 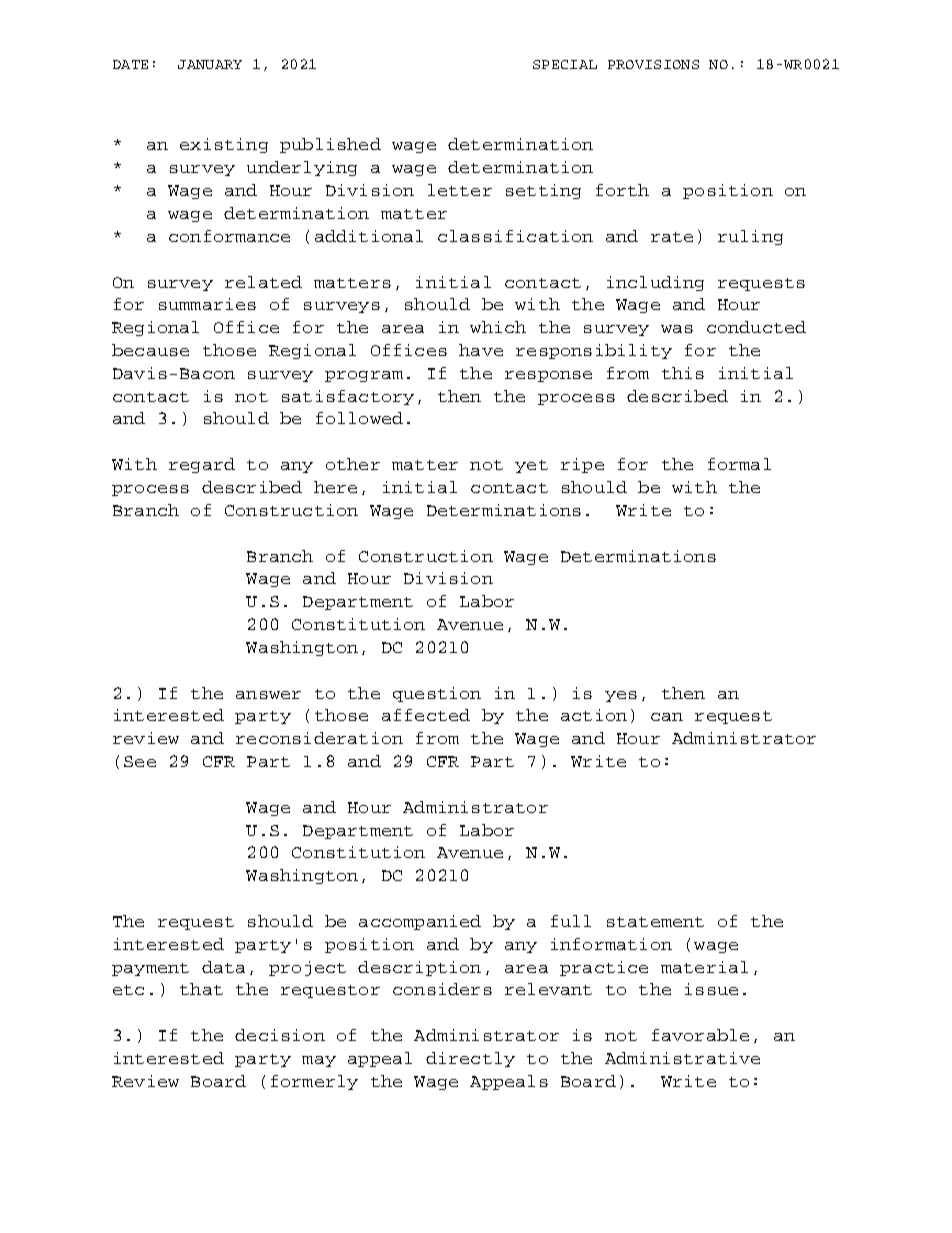 I want to click on JANUARY, so click(x=210, y=64).
